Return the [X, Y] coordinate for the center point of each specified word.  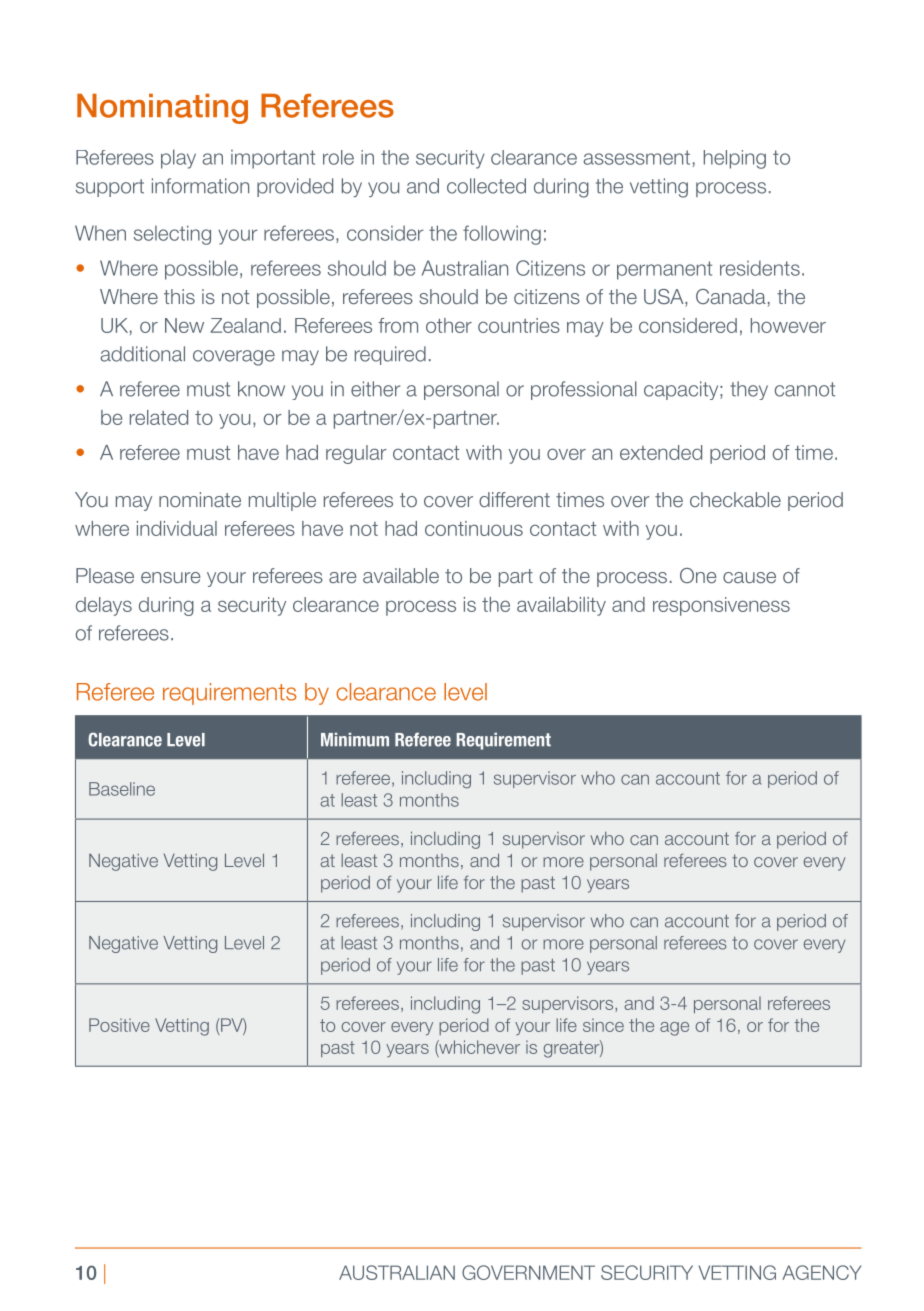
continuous [474, 528]
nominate [200, 499]
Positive [119, 1025]
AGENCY [821, 1272]
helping [735, 159]
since [603, 1025]
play [178, 159]
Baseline [122, 789]
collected [486, 186]
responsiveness [721, 606]
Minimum [355, 740]
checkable [735, 499]
